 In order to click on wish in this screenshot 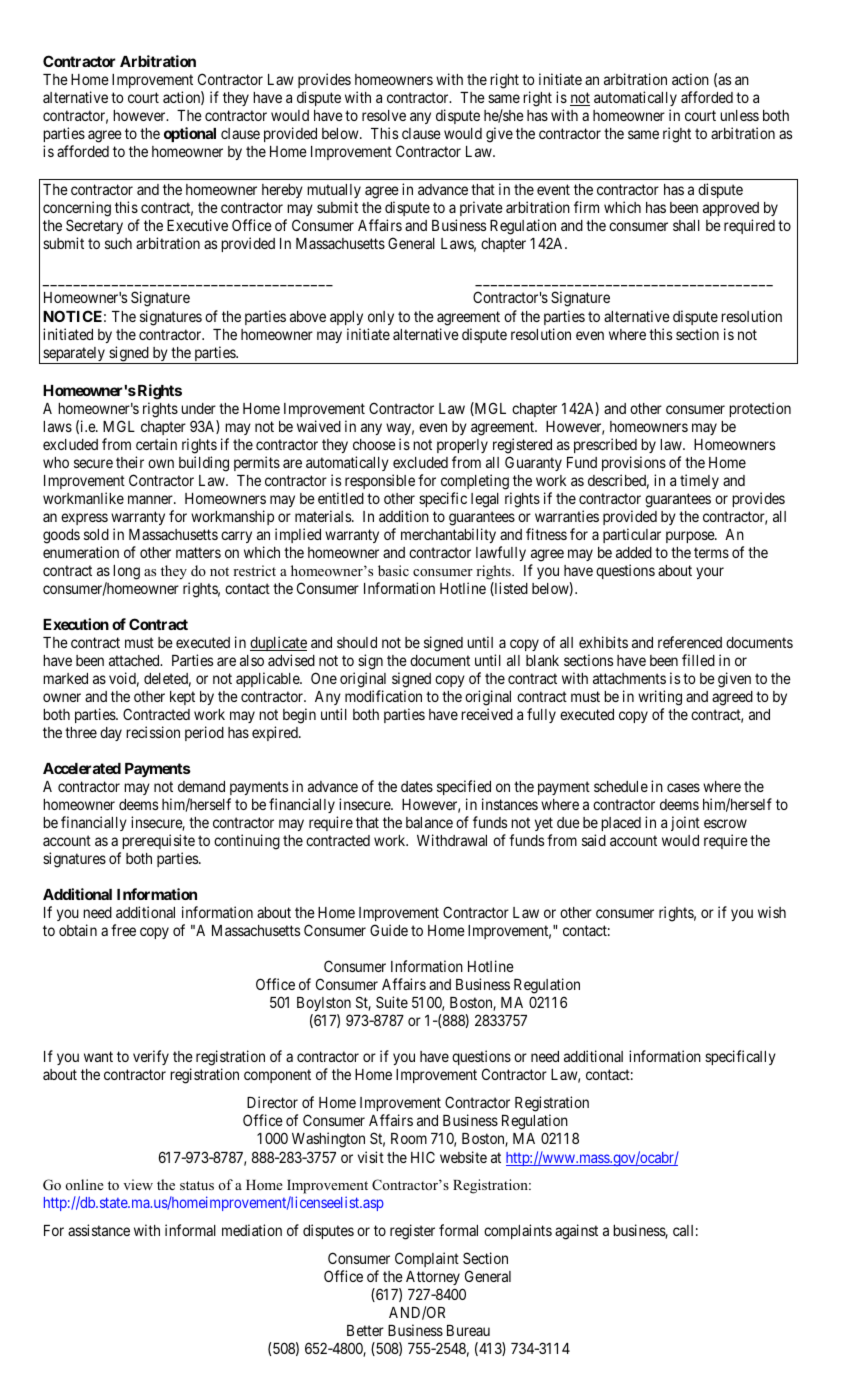, I will do `click(772, 912)`.
